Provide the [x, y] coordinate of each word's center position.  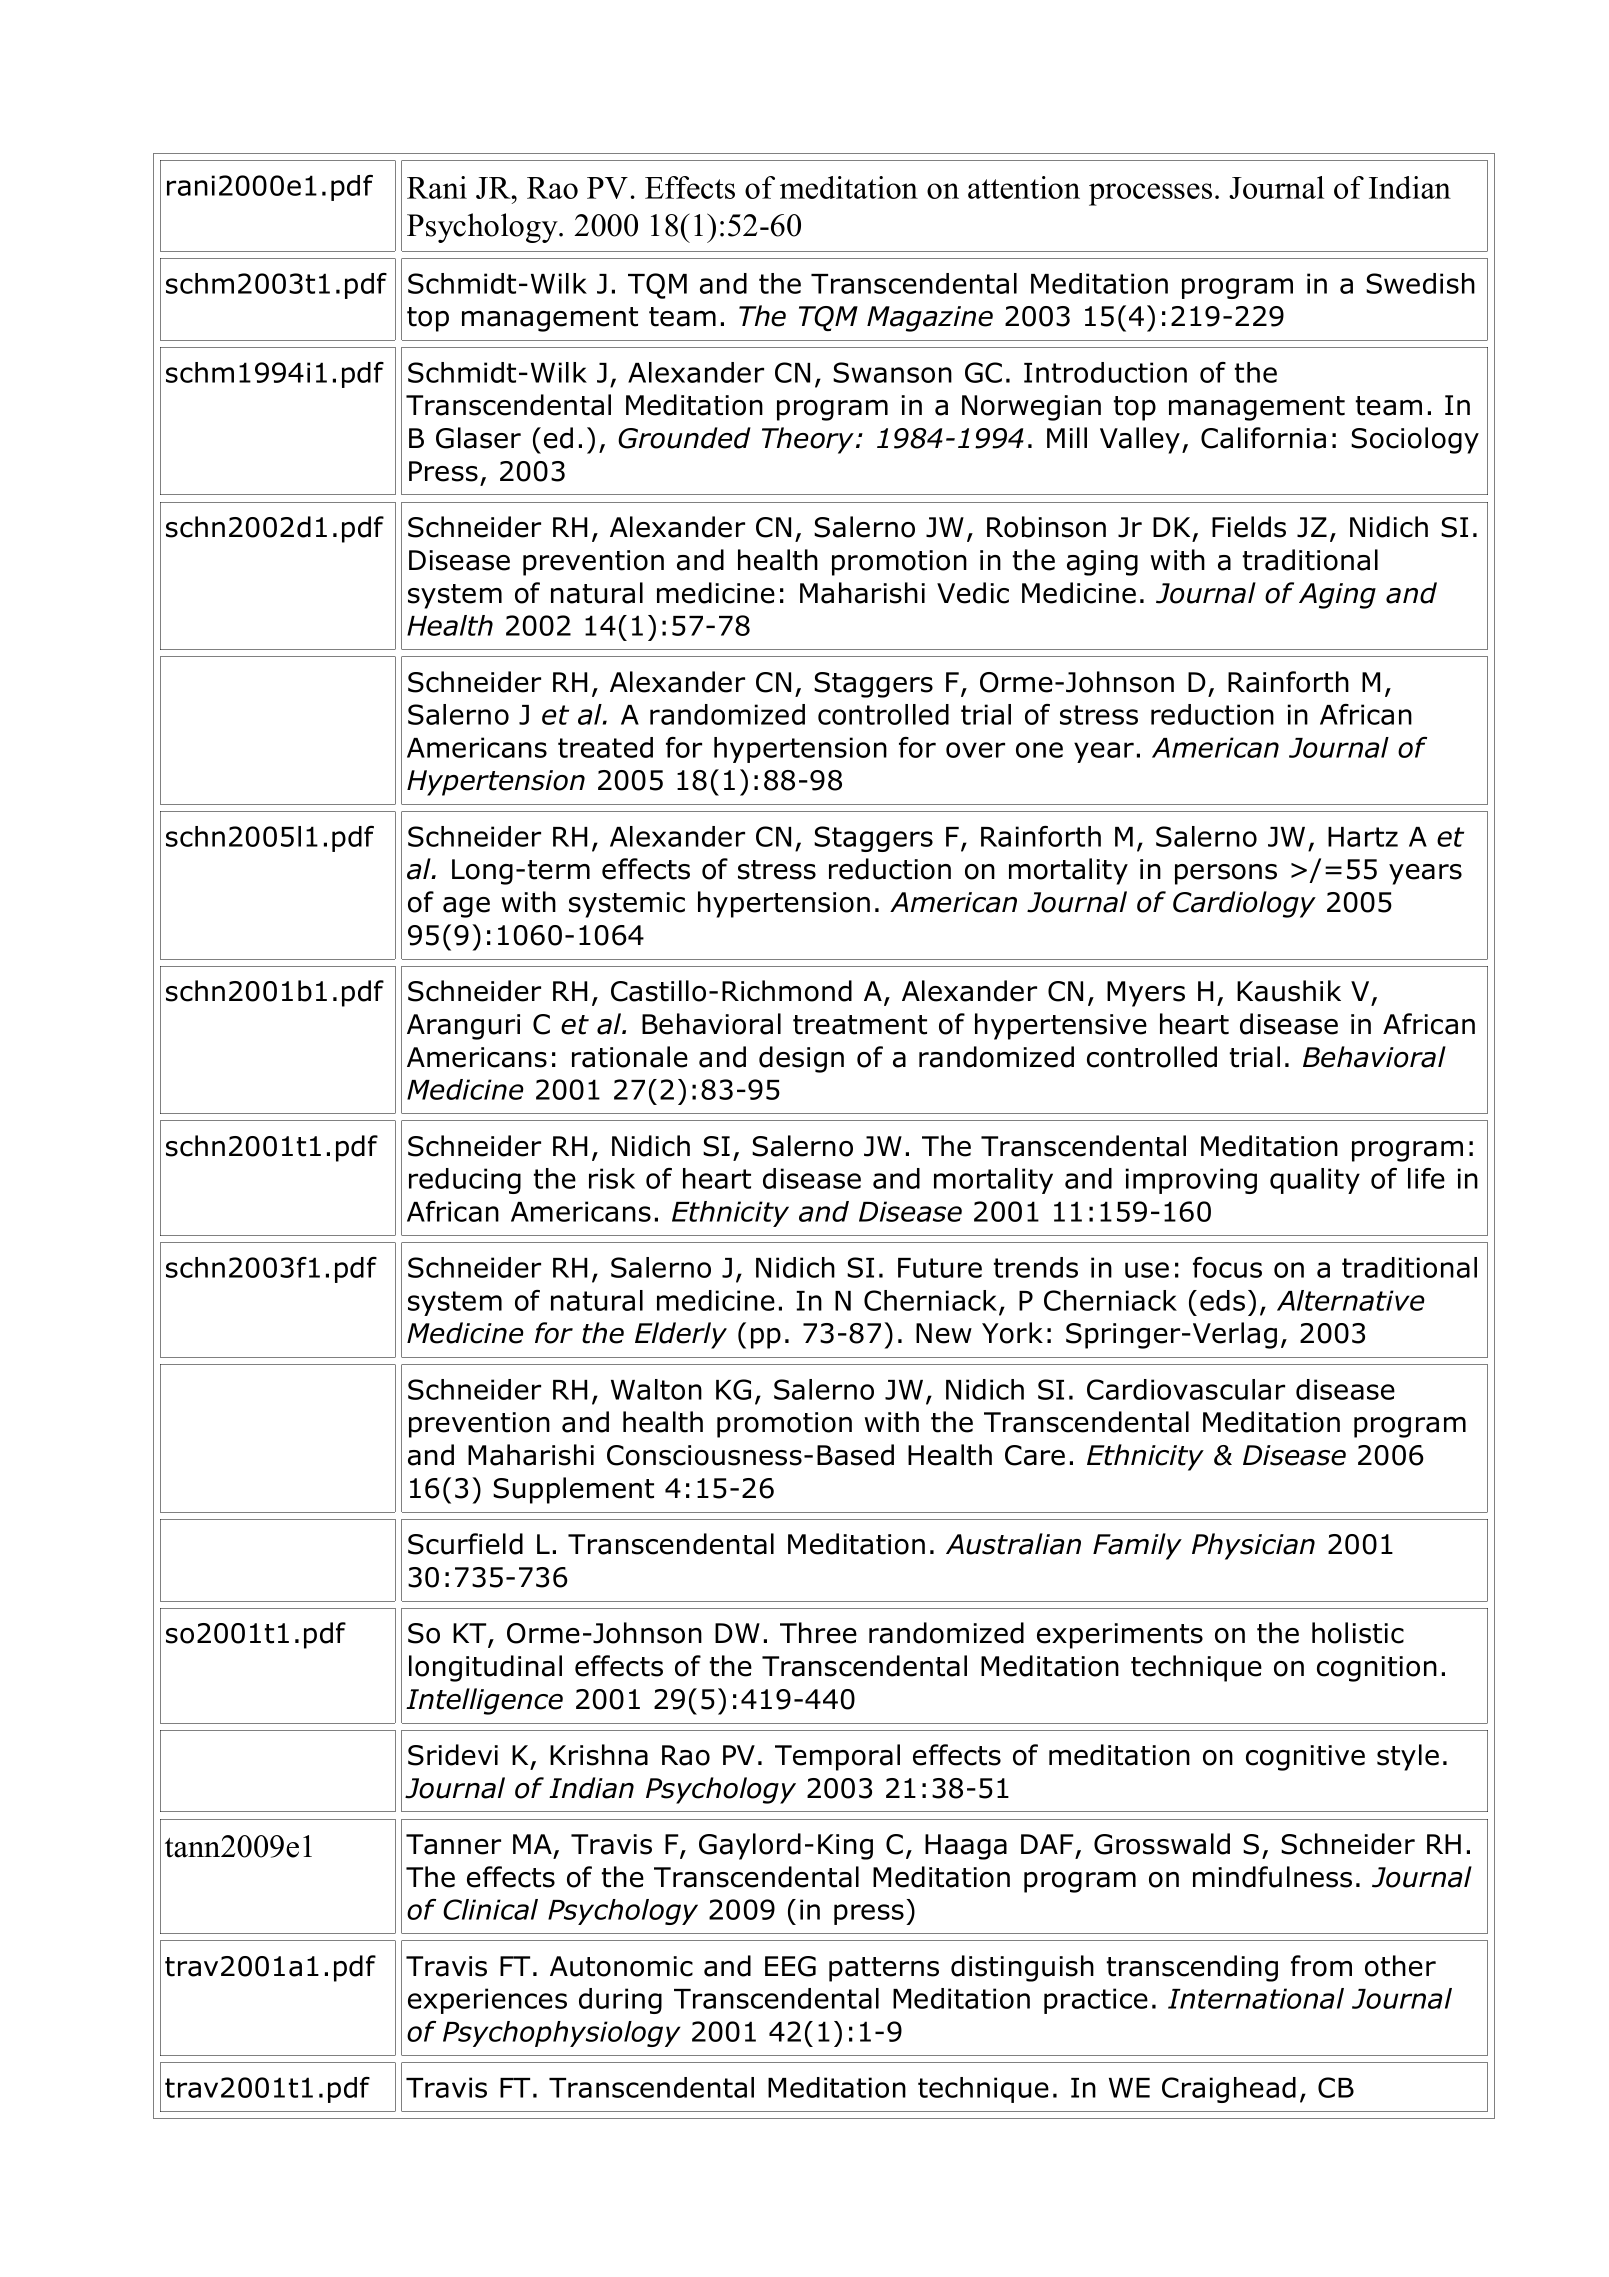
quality [1315, 1181]
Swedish [1420, 283]
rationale [630, 1057]
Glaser [478, 438]
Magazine [930, 319]
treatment [860, 1025]
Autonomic [621, 1966]
